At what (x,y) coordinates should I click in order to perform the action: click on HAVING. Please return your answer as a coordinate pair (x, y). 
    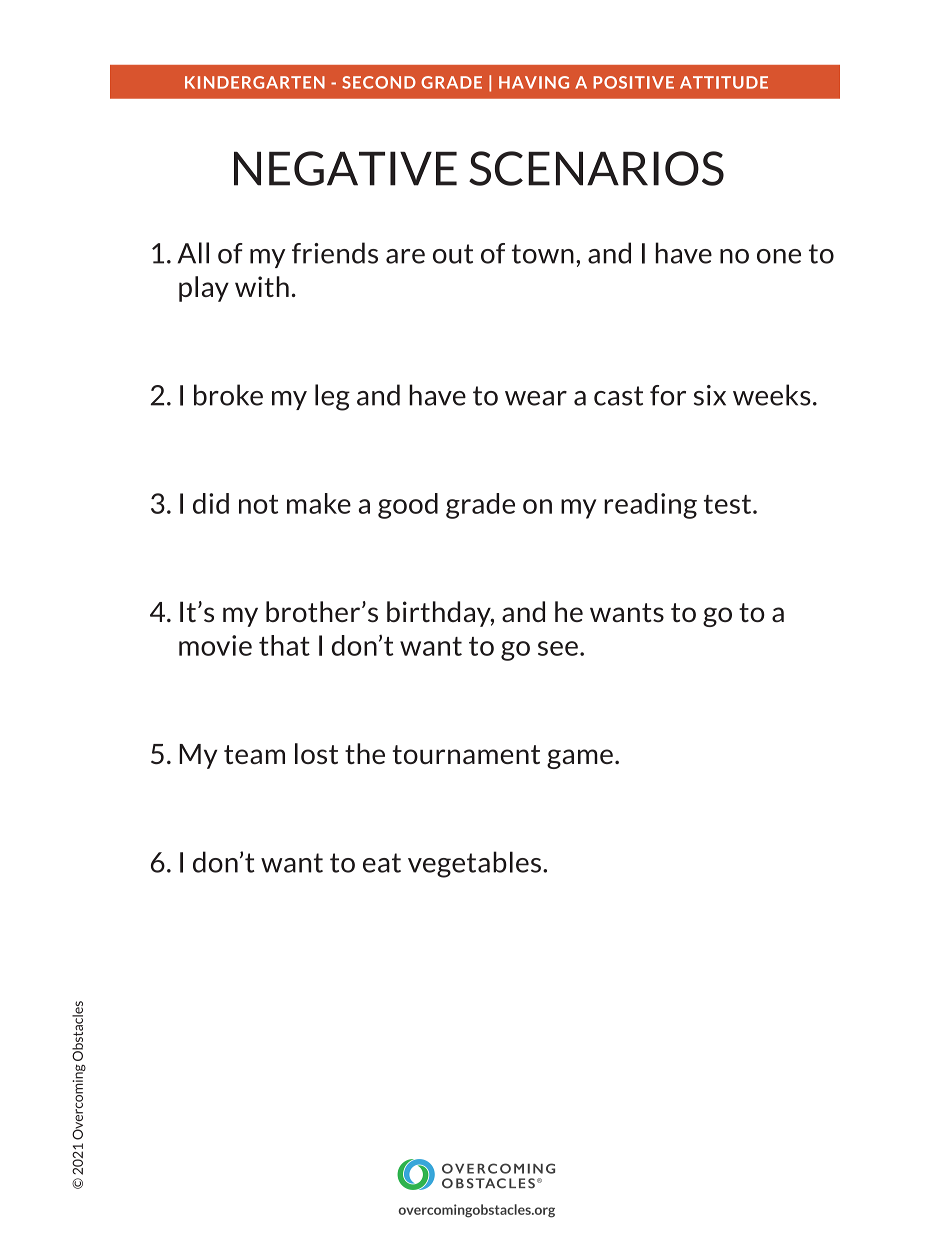
    Looking at the image, I should click on (534, 82).
